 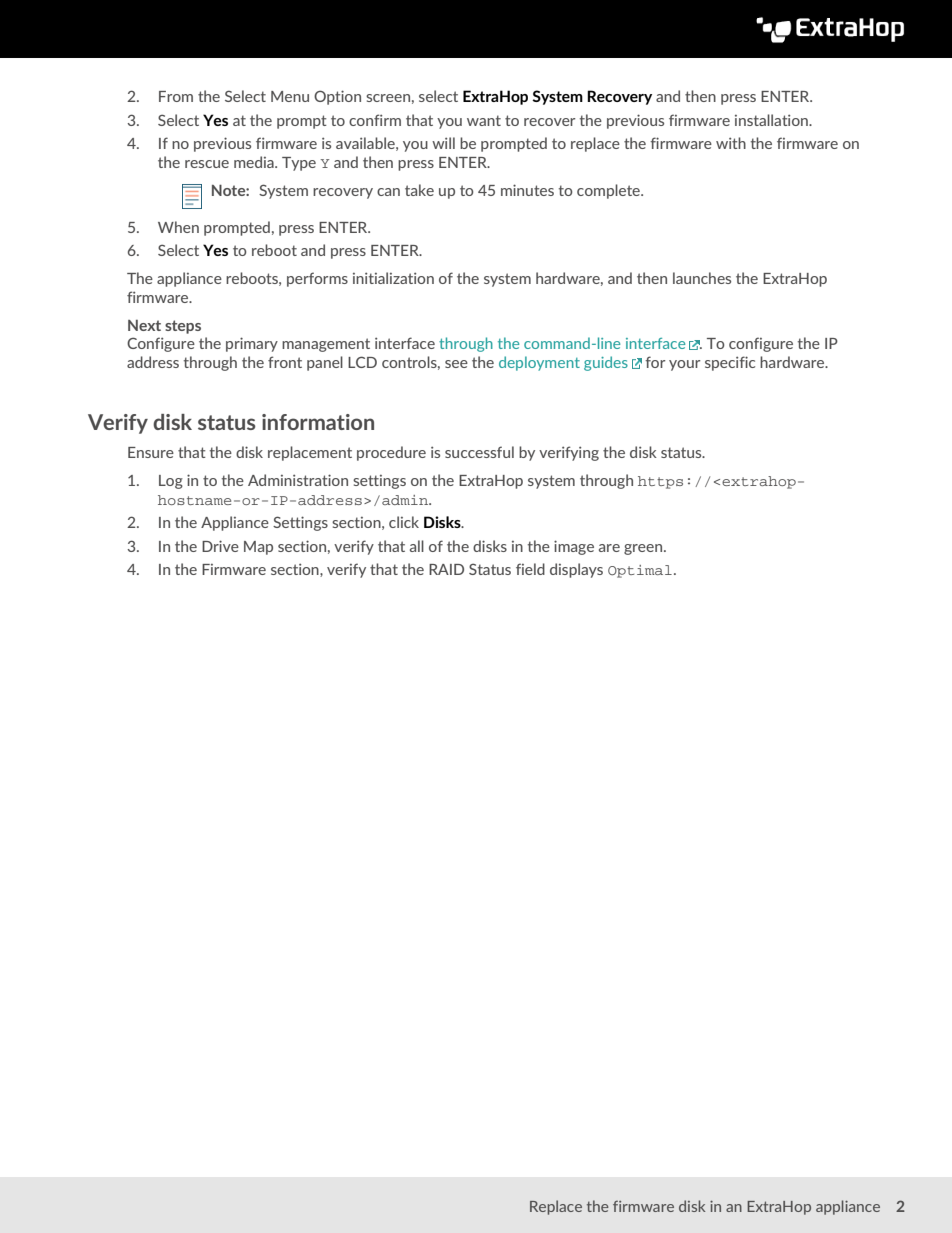 I want to click on want, so click(x=484, y=120).
